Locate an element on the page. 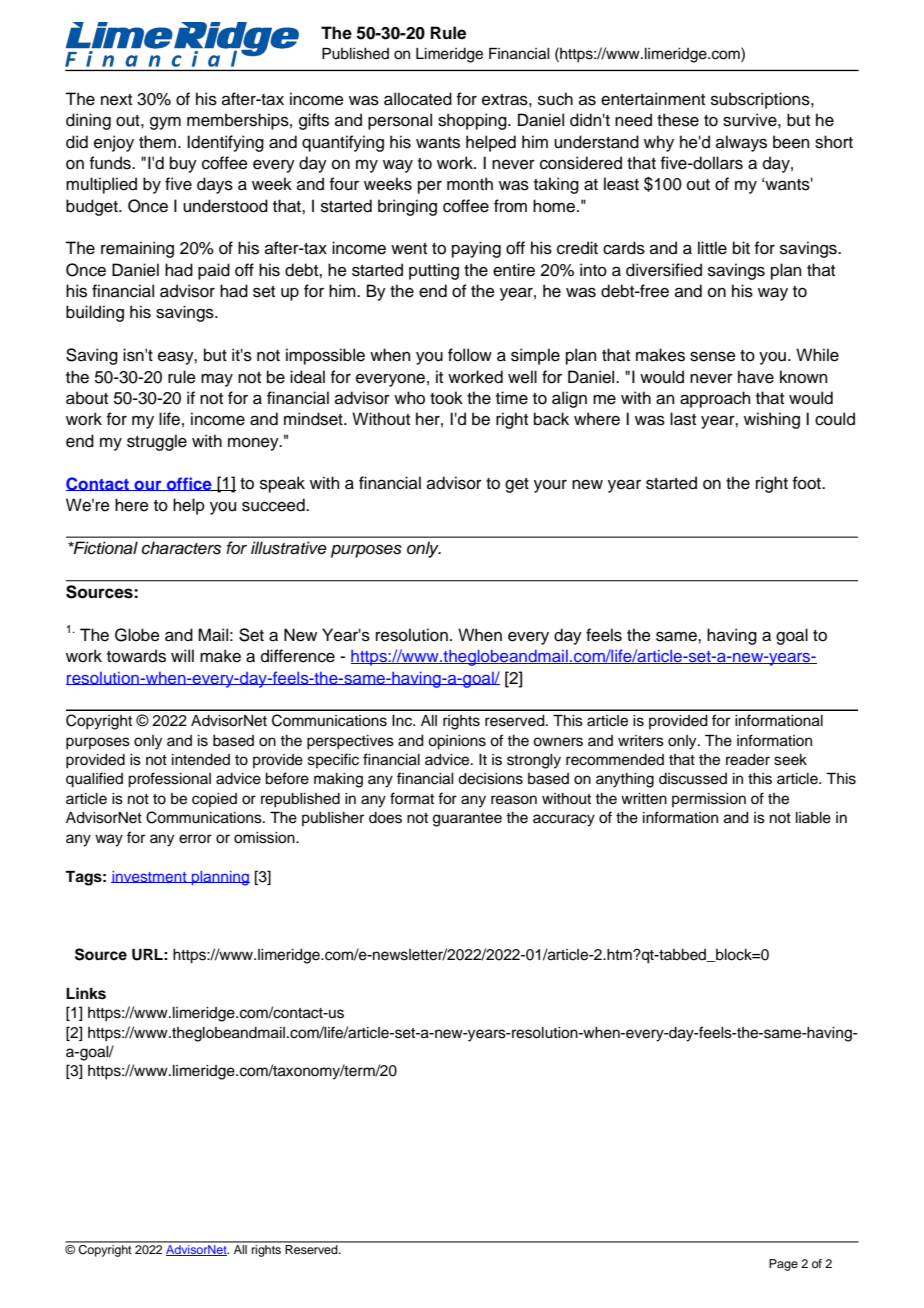  guarantee is located at coordinates (467, 820).
